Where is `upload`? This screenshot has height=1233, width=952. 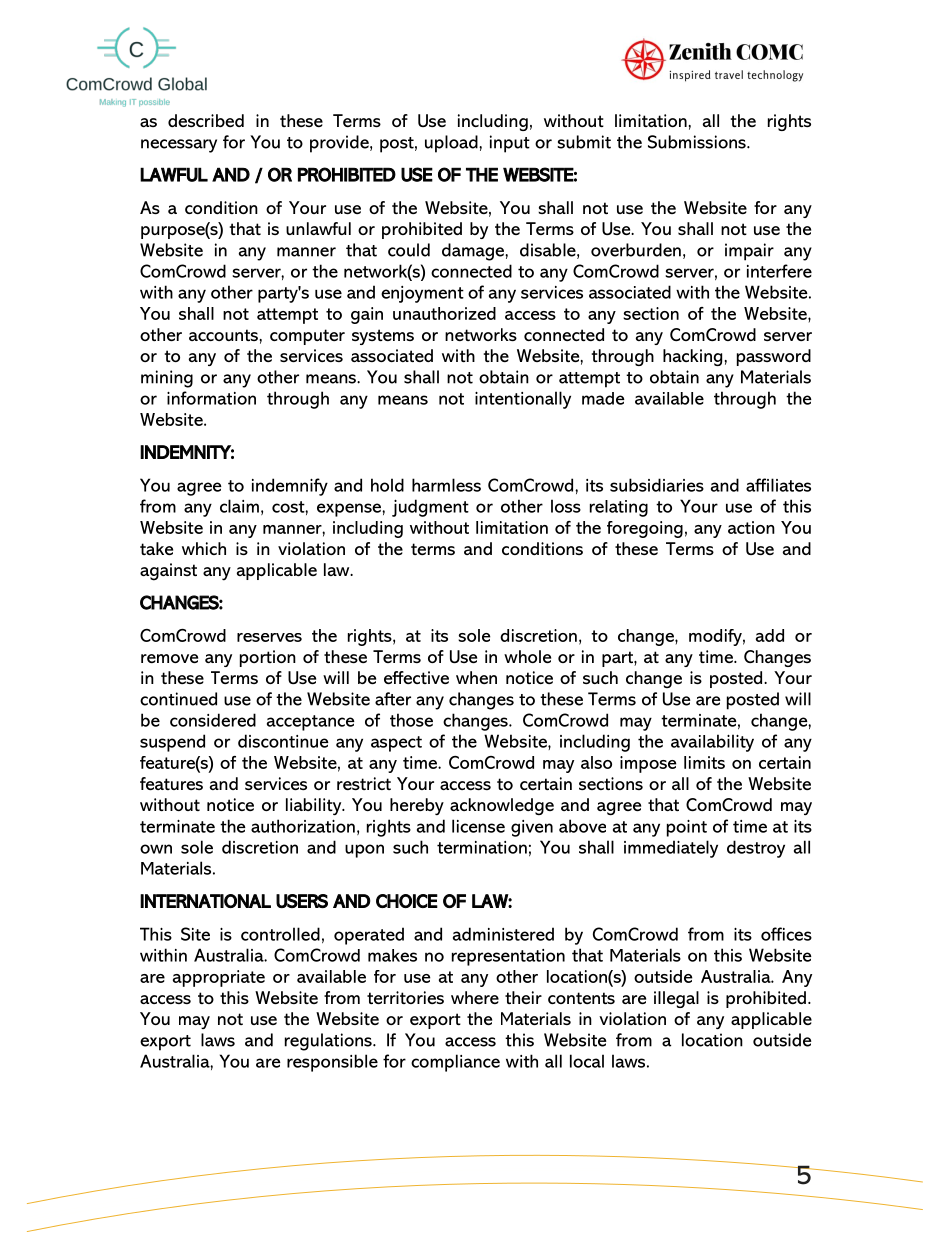
upload is located at coordinates (452, 144).
